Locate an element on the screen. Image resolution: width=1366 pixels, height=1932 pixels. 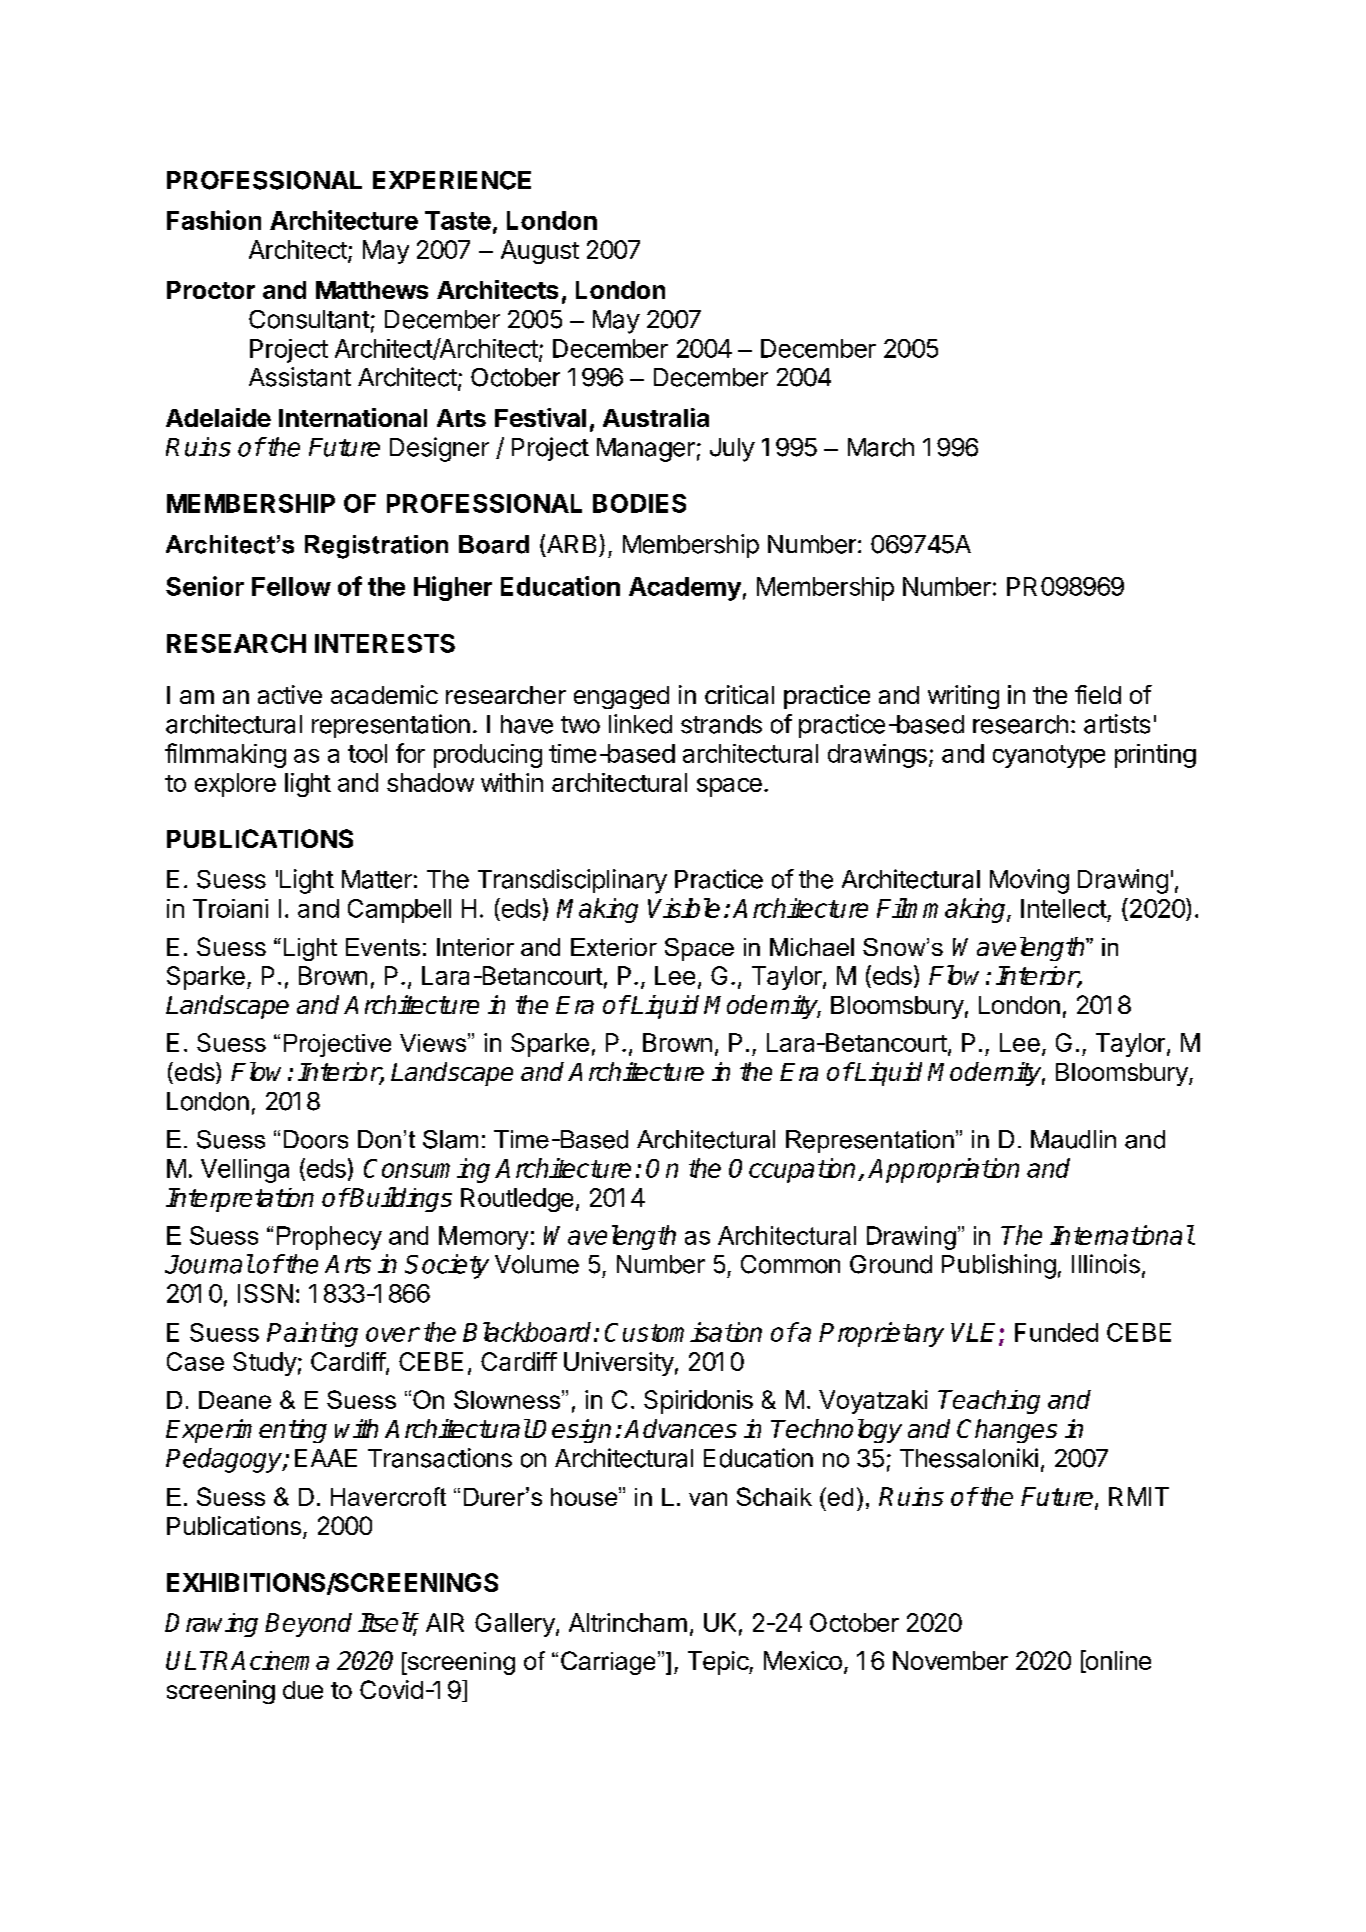
Visible is located at coordinates (684, 908).
